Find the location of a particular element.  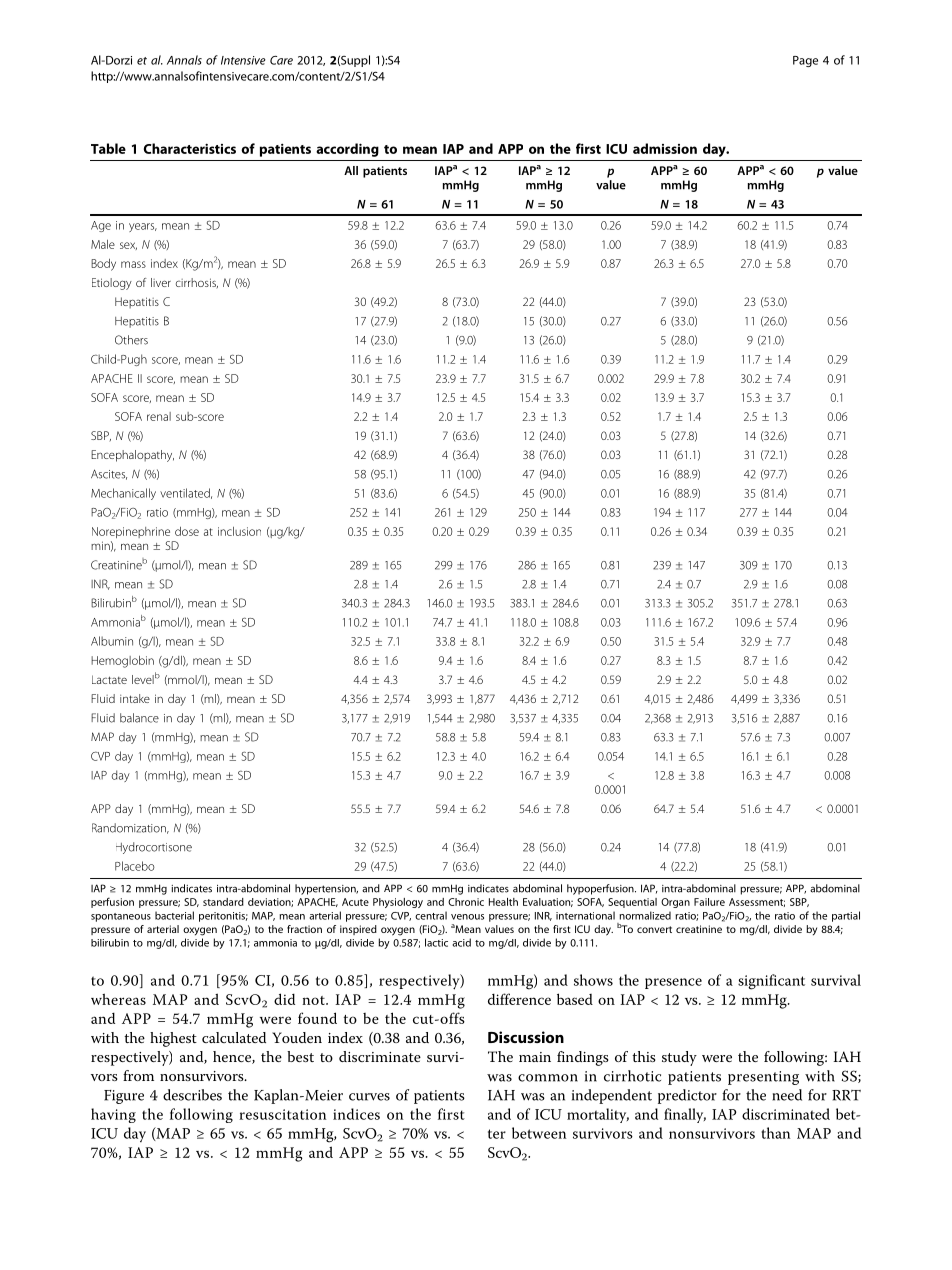

dose is located at coordinates (187, 531).
